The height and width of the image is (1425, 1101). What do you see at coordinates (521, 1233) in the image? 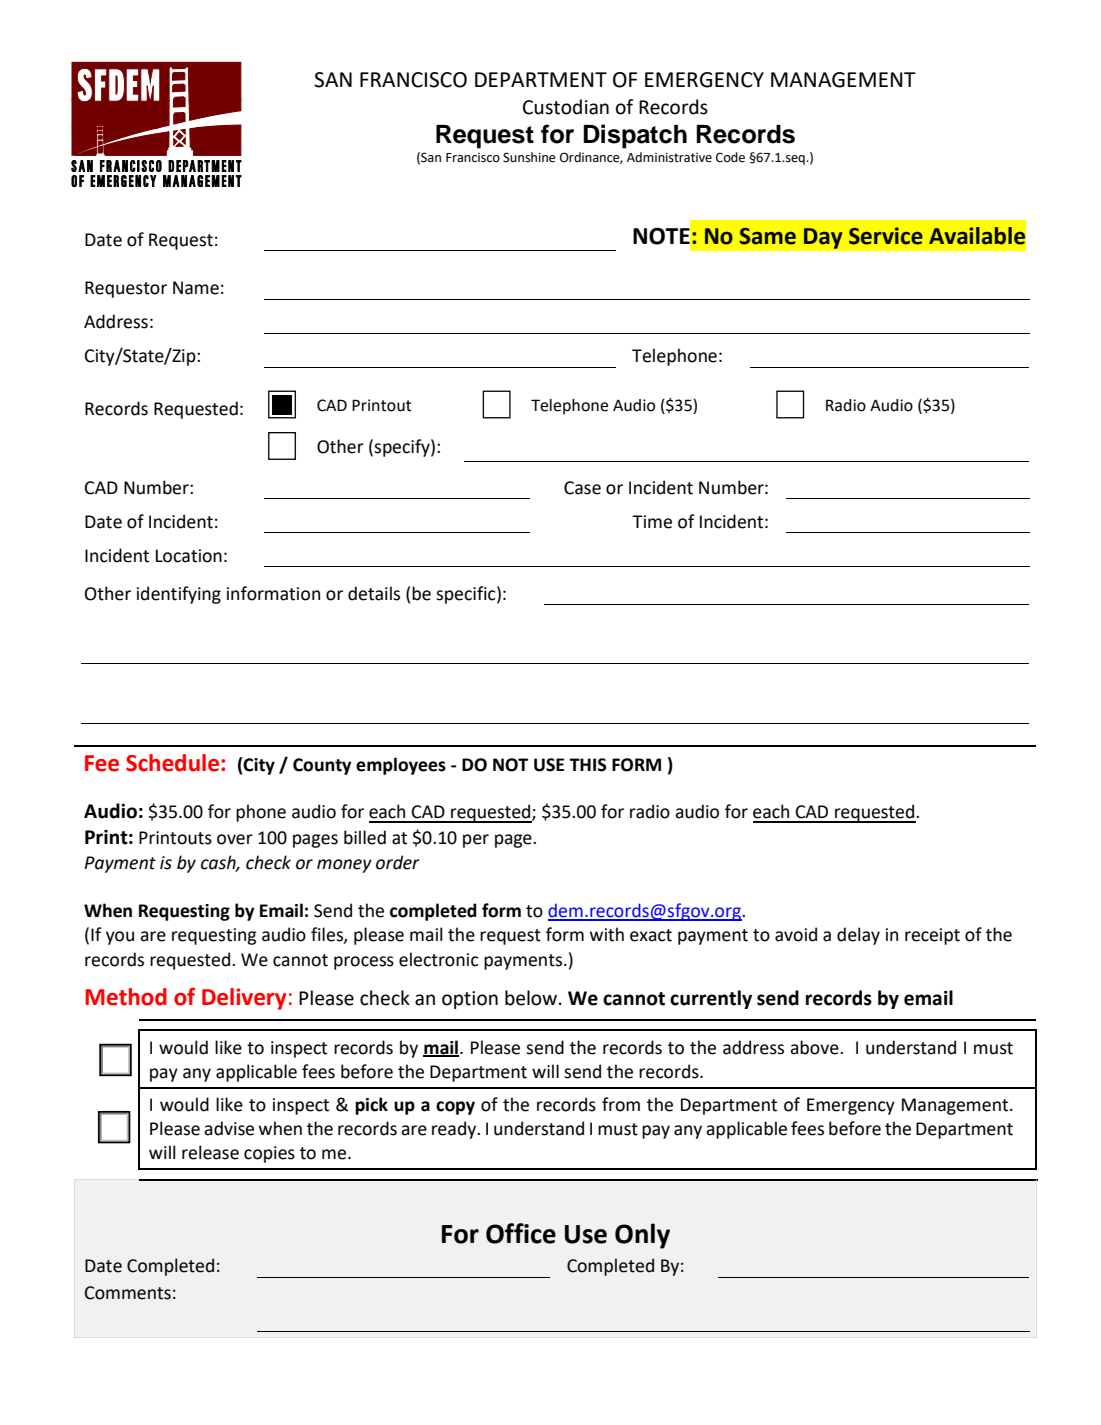
I see `Office` at bounding box center [521, 1233].
